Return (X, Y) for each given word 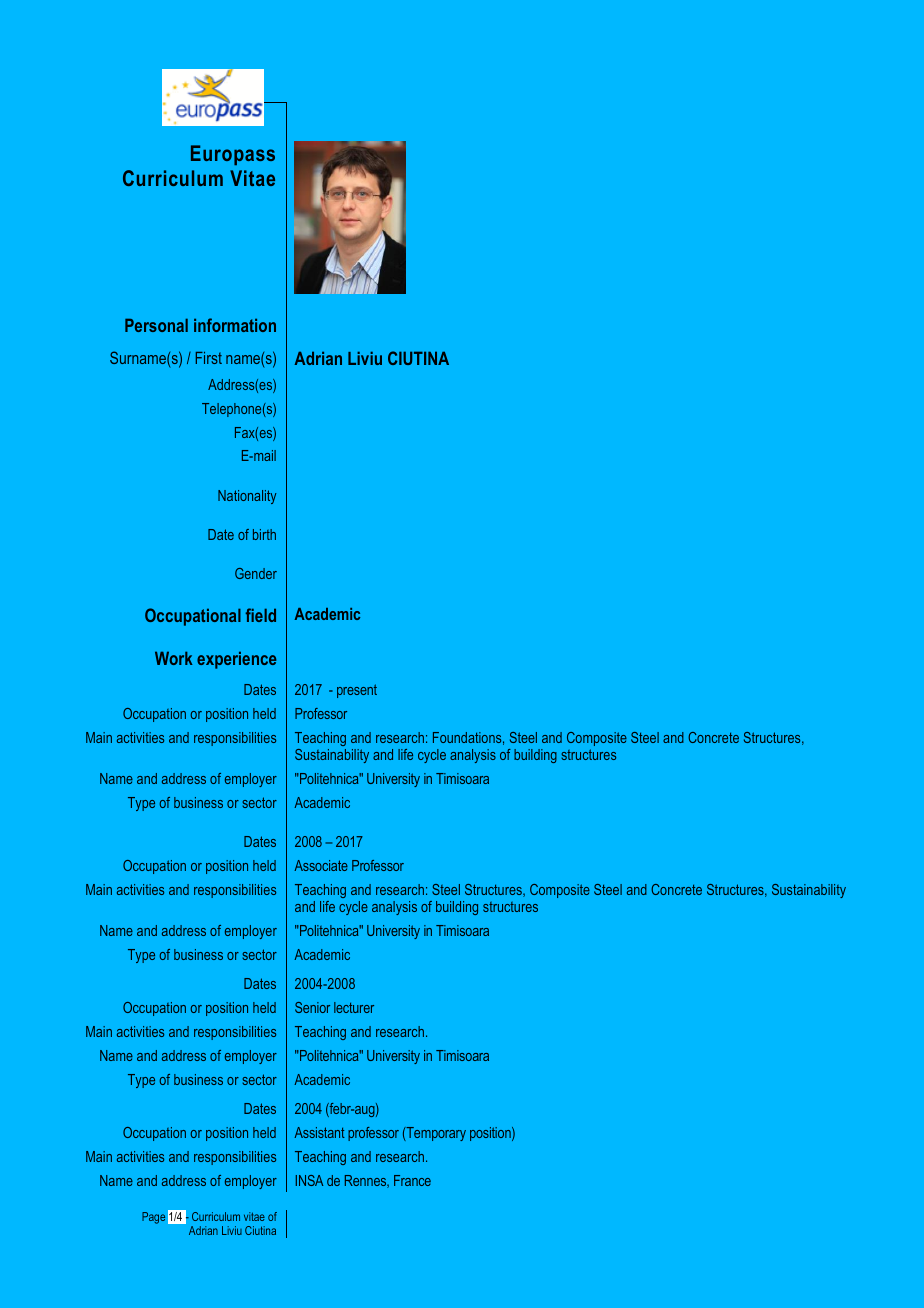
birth (264, 534)
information (235, 325)
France (412, 1180)
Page (153, 1218)
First (209, 358)
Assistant (319, 1132)
